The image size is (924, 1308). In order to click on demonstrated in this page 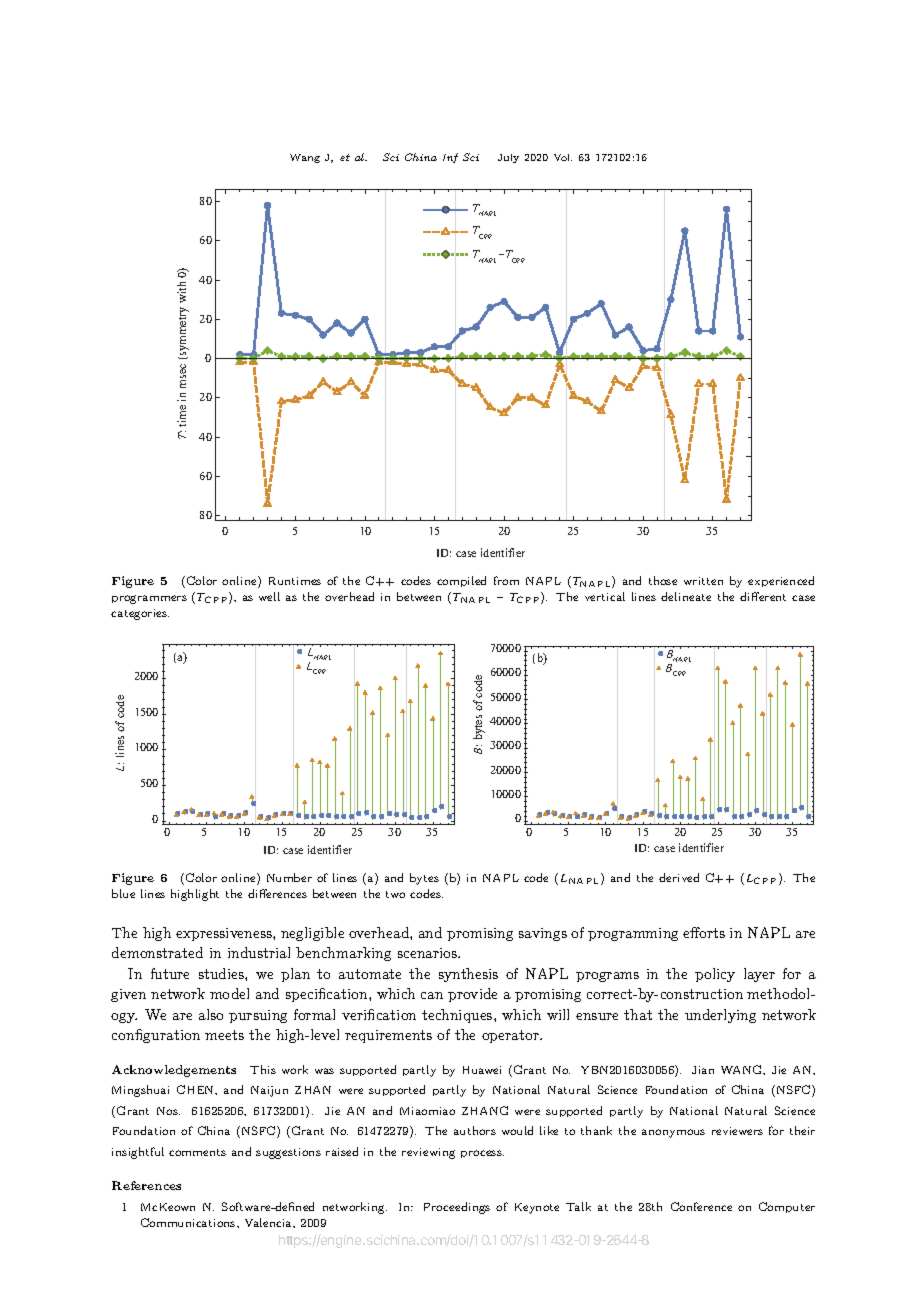, I will do `click(157, 952)`.
